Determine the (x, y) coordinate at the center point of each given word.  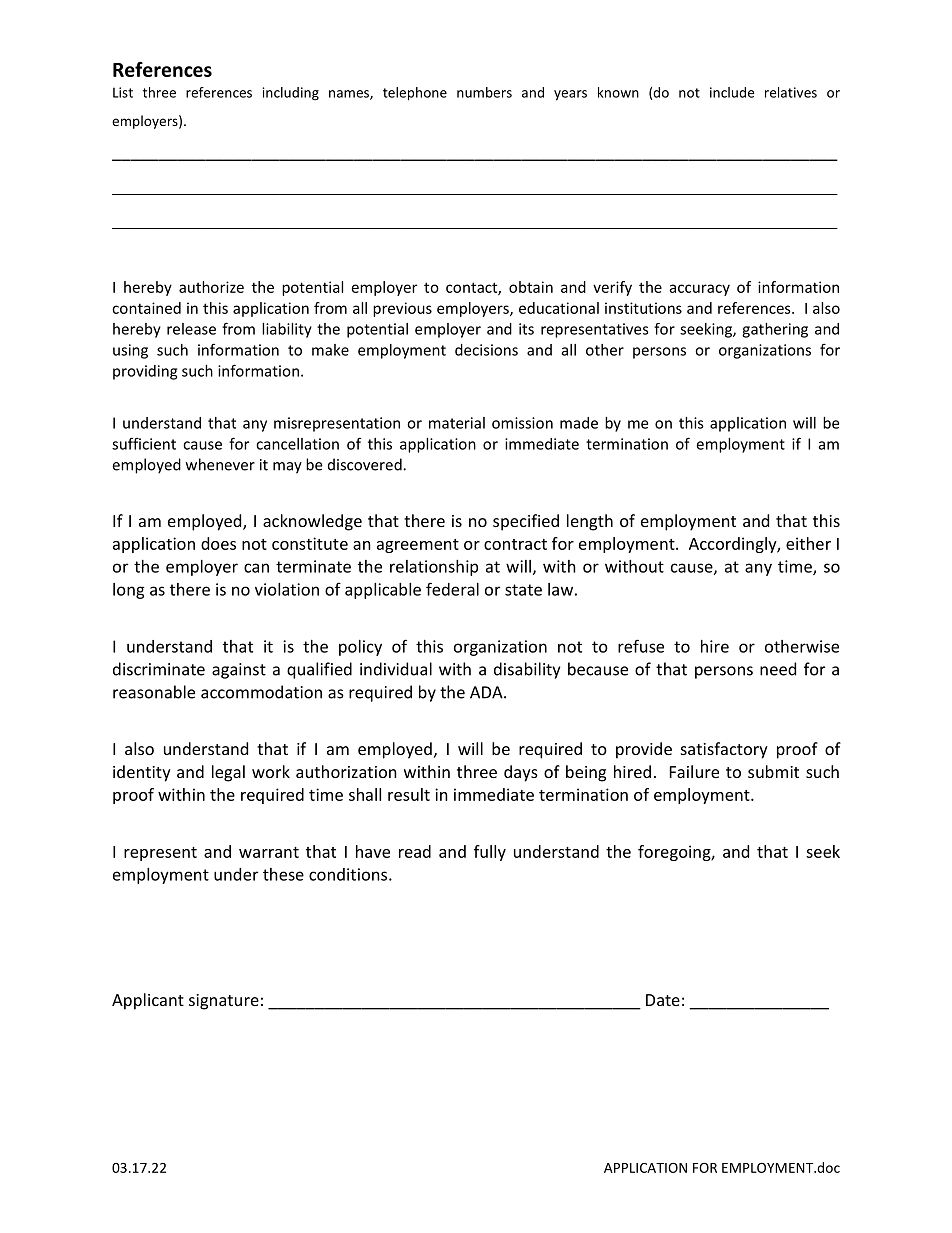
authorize (211, 287)
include (732, 92)
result (409, 794)
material (457, 423)
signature (224, 1002)
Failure (694, 771)
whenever (220, 464)
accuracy (699, 290)
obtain (531, 287)
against (239, 671)
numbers (484, 92)
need (778, 669)
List (123, 92)
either (808, 543)
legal (228, 773)
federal (452, 589)
